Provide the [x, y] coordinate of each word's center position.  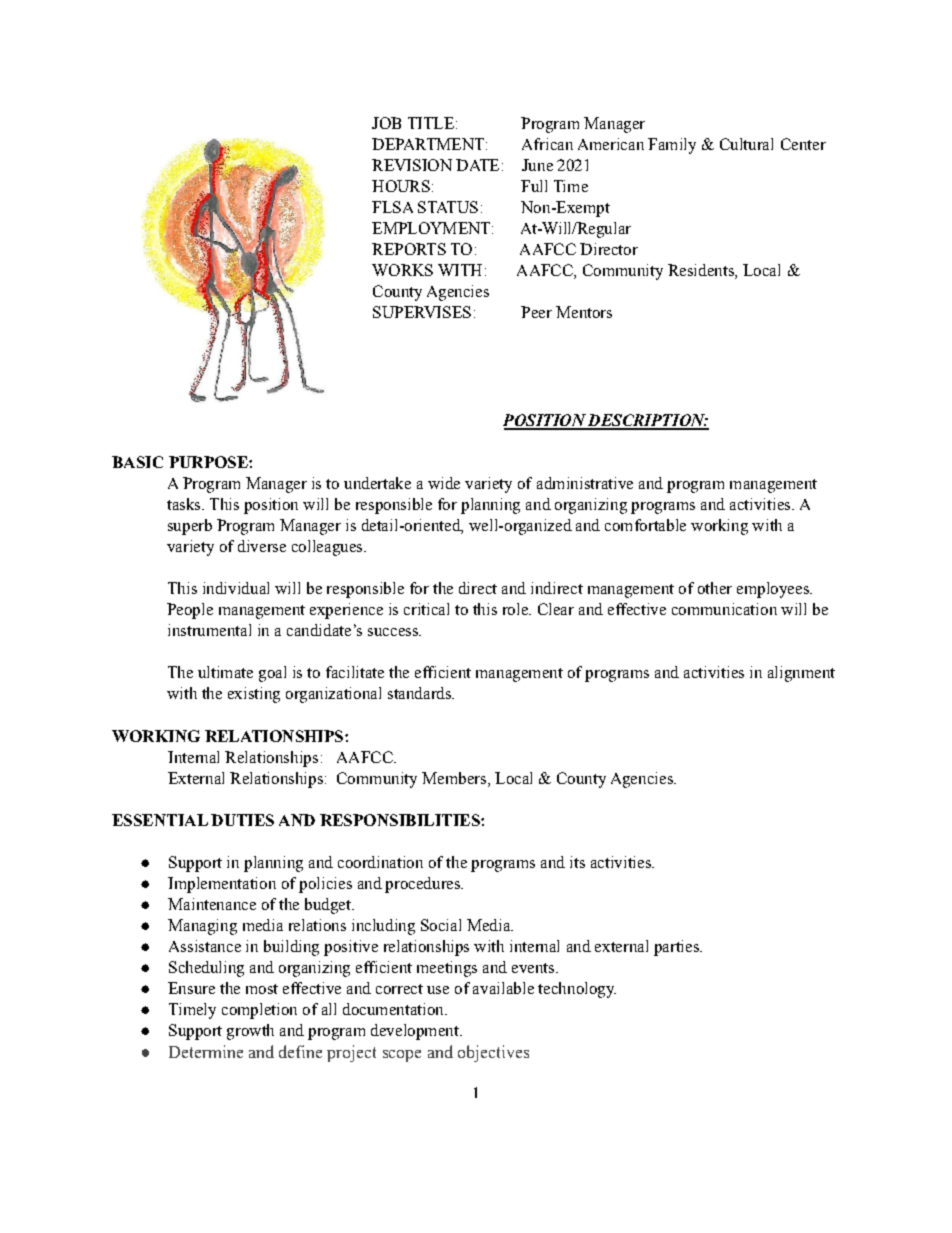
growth [250, 1032]
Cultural [746, 144]
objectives [493, 1053]
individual [236, 588]
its [577, 862]
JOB [386, 123]
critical [426, 609]
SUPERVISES [422, 312]
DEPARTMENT [429, 144]
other [715, 588]
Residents [702, 270]
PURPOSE [209, 462]
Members [454, 778]
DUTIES [242, 820]
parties [677, 948]
